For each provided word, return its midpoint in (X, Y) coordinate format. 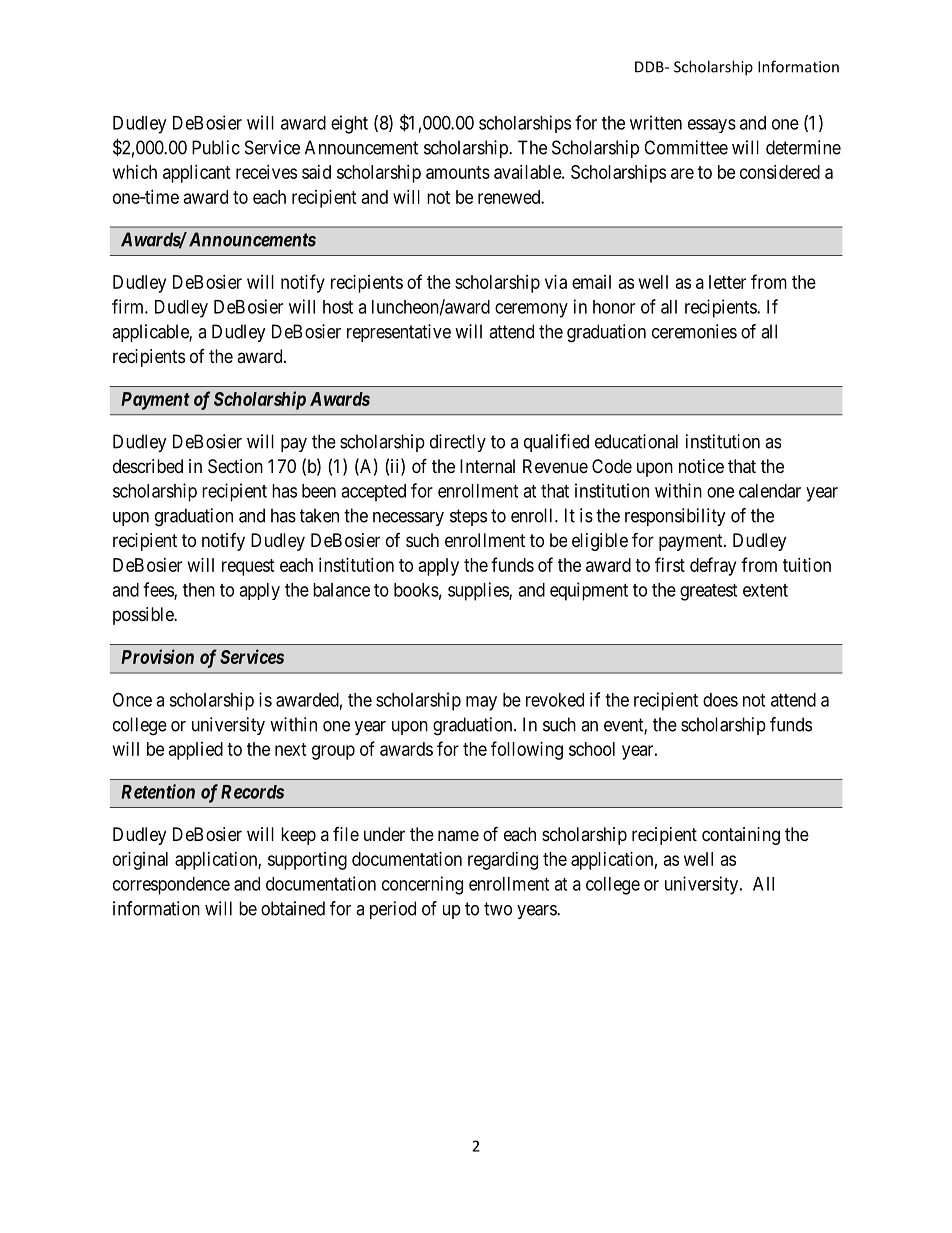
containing (741, 836)
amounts (458, 172)
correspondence (171, 886)
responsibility (675, 517)
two (498, 909)
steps (468, 517)
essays (712, 126)
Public (216, 147)
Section (235, 466)
